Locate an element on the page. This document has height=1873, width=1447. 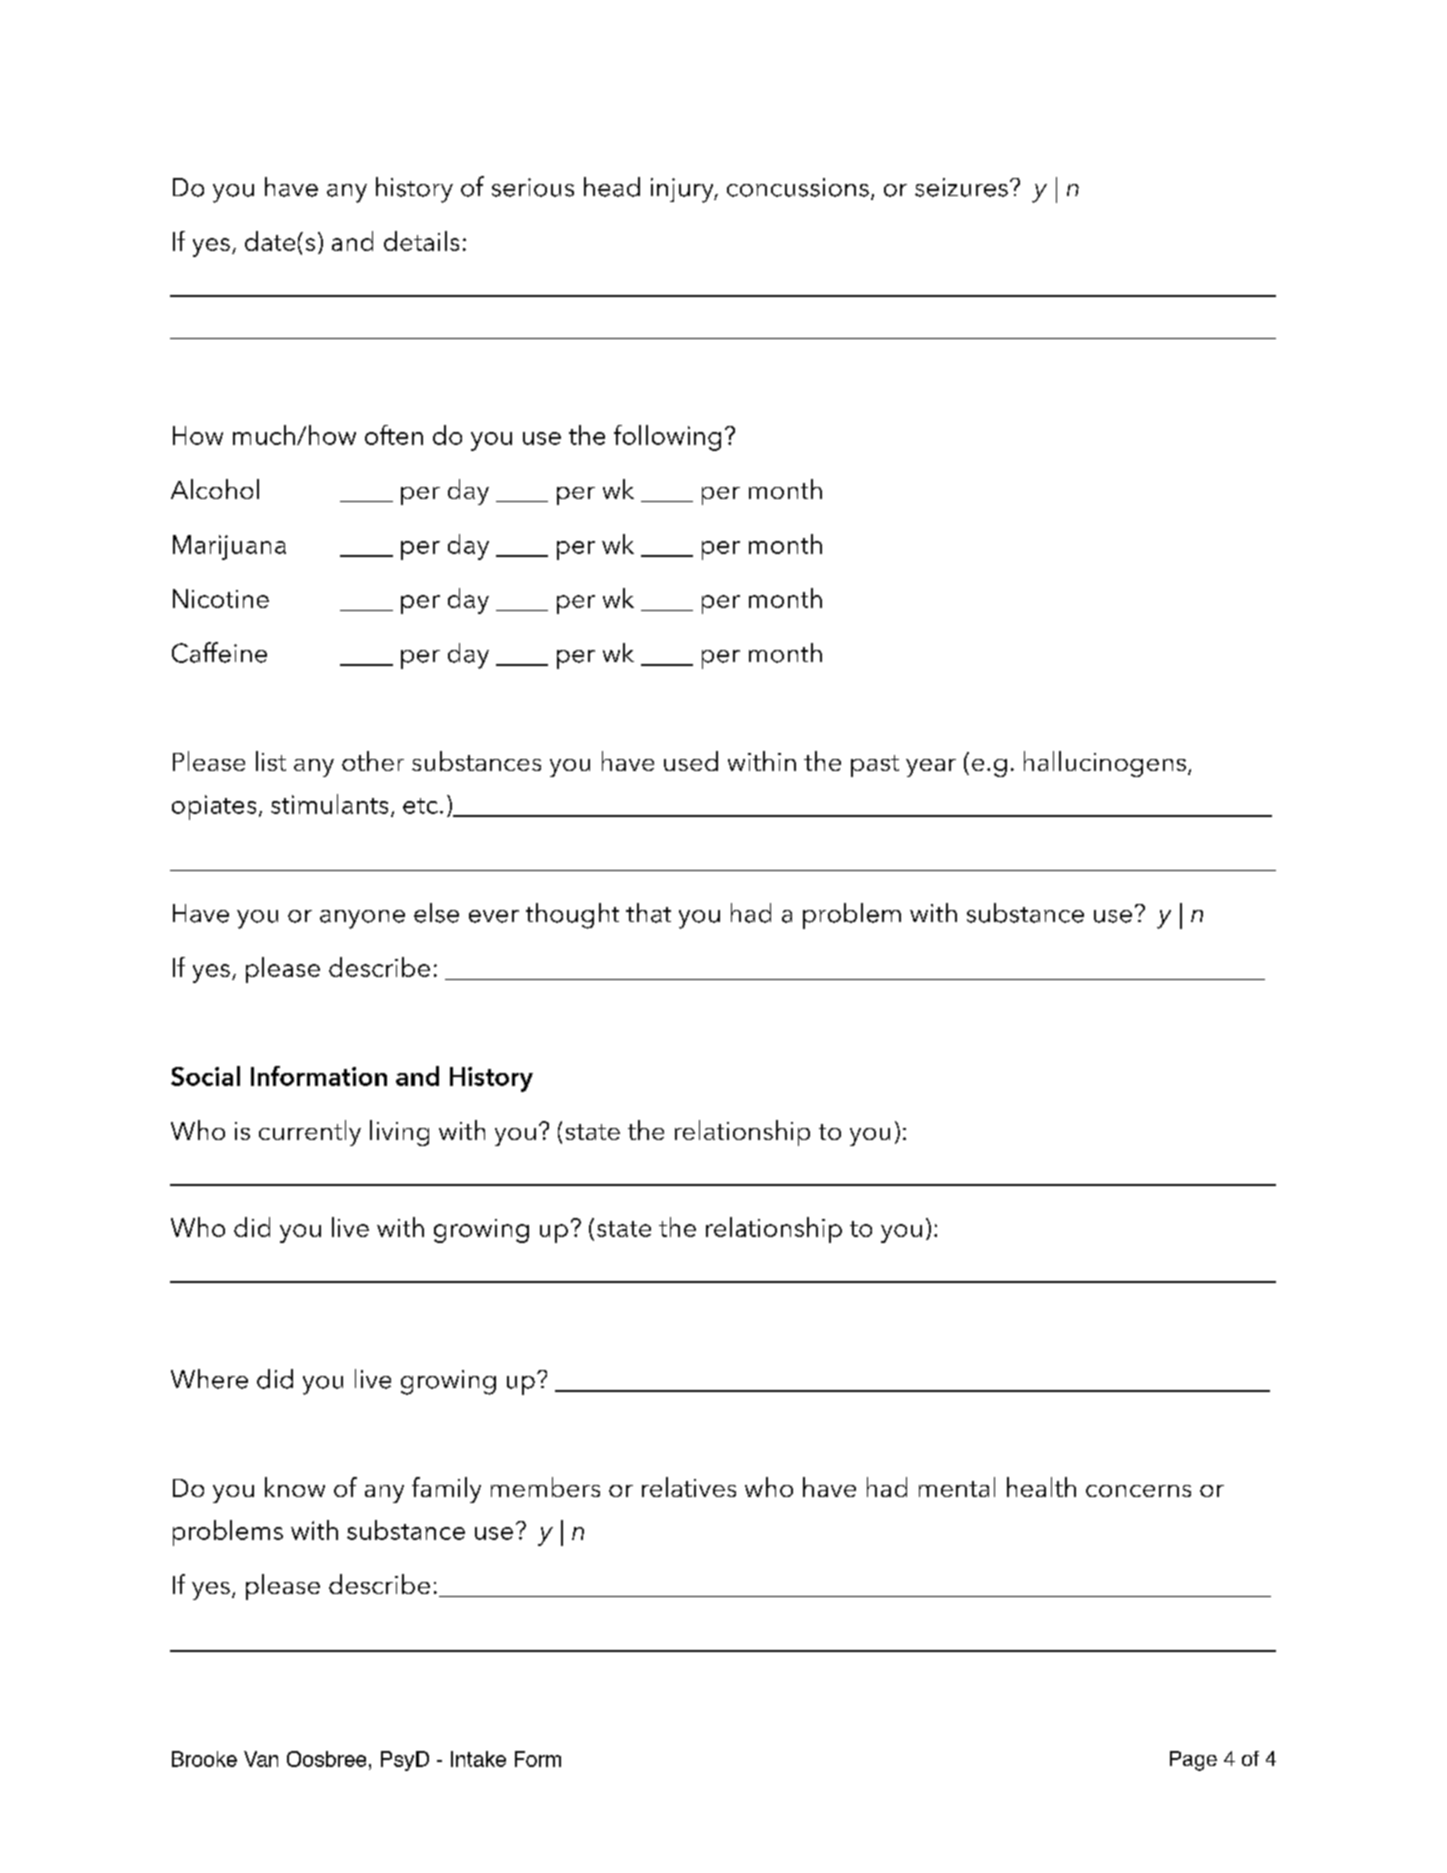
details is located at coordinates (421, 241).
